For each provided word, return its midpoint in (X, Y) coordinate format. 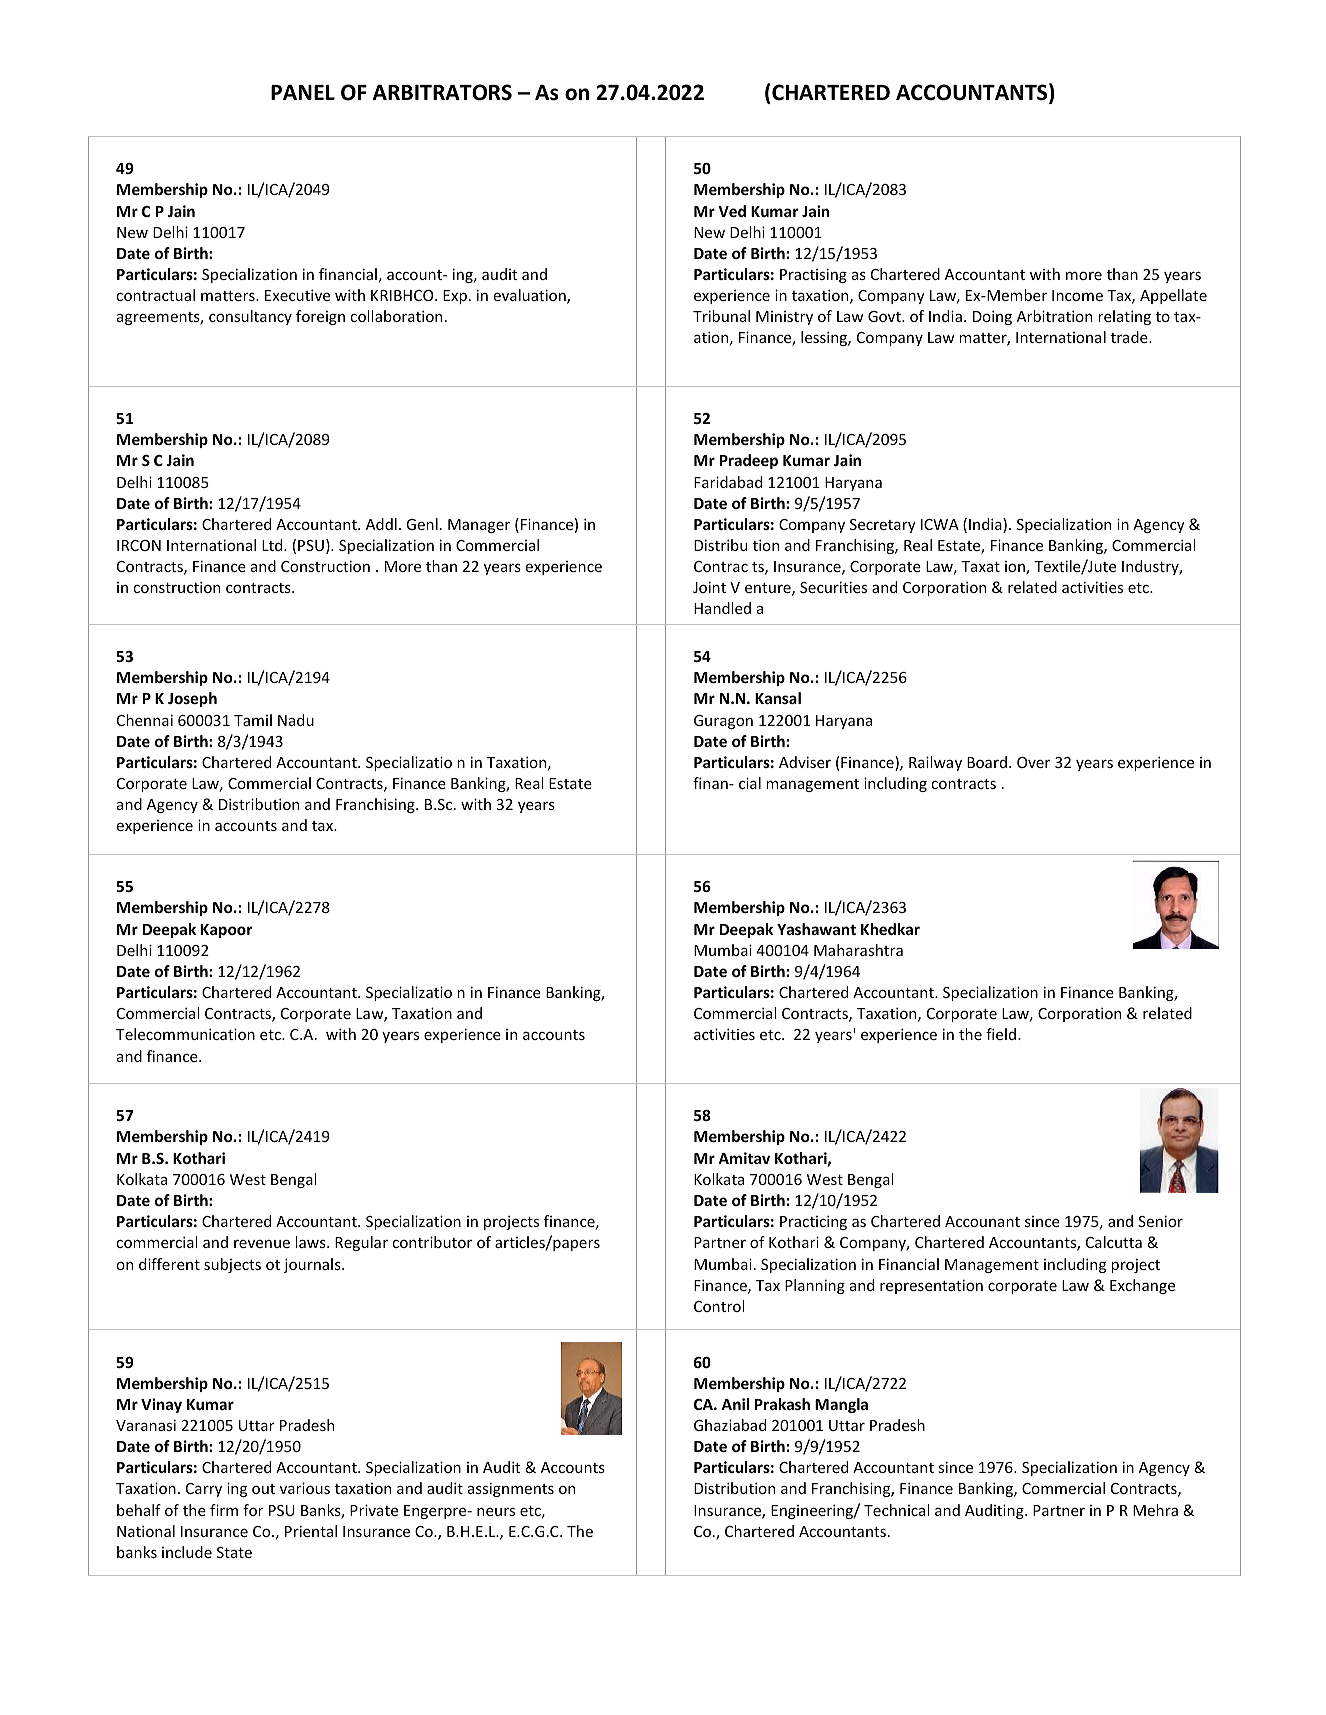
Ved (732, 211)
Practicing (813, 1222)
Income (1077, 295)
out (263, 1489)
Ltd (273, 545)
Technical (897, 1510)
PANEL (303, 92)
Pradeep (749, 461)
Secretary (883, 526)
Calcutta (1114, 1242)
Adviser (805, 762)
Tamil (253, 720)
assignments (511, 1489)
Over (1033, 762)
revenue (262, 1243)
